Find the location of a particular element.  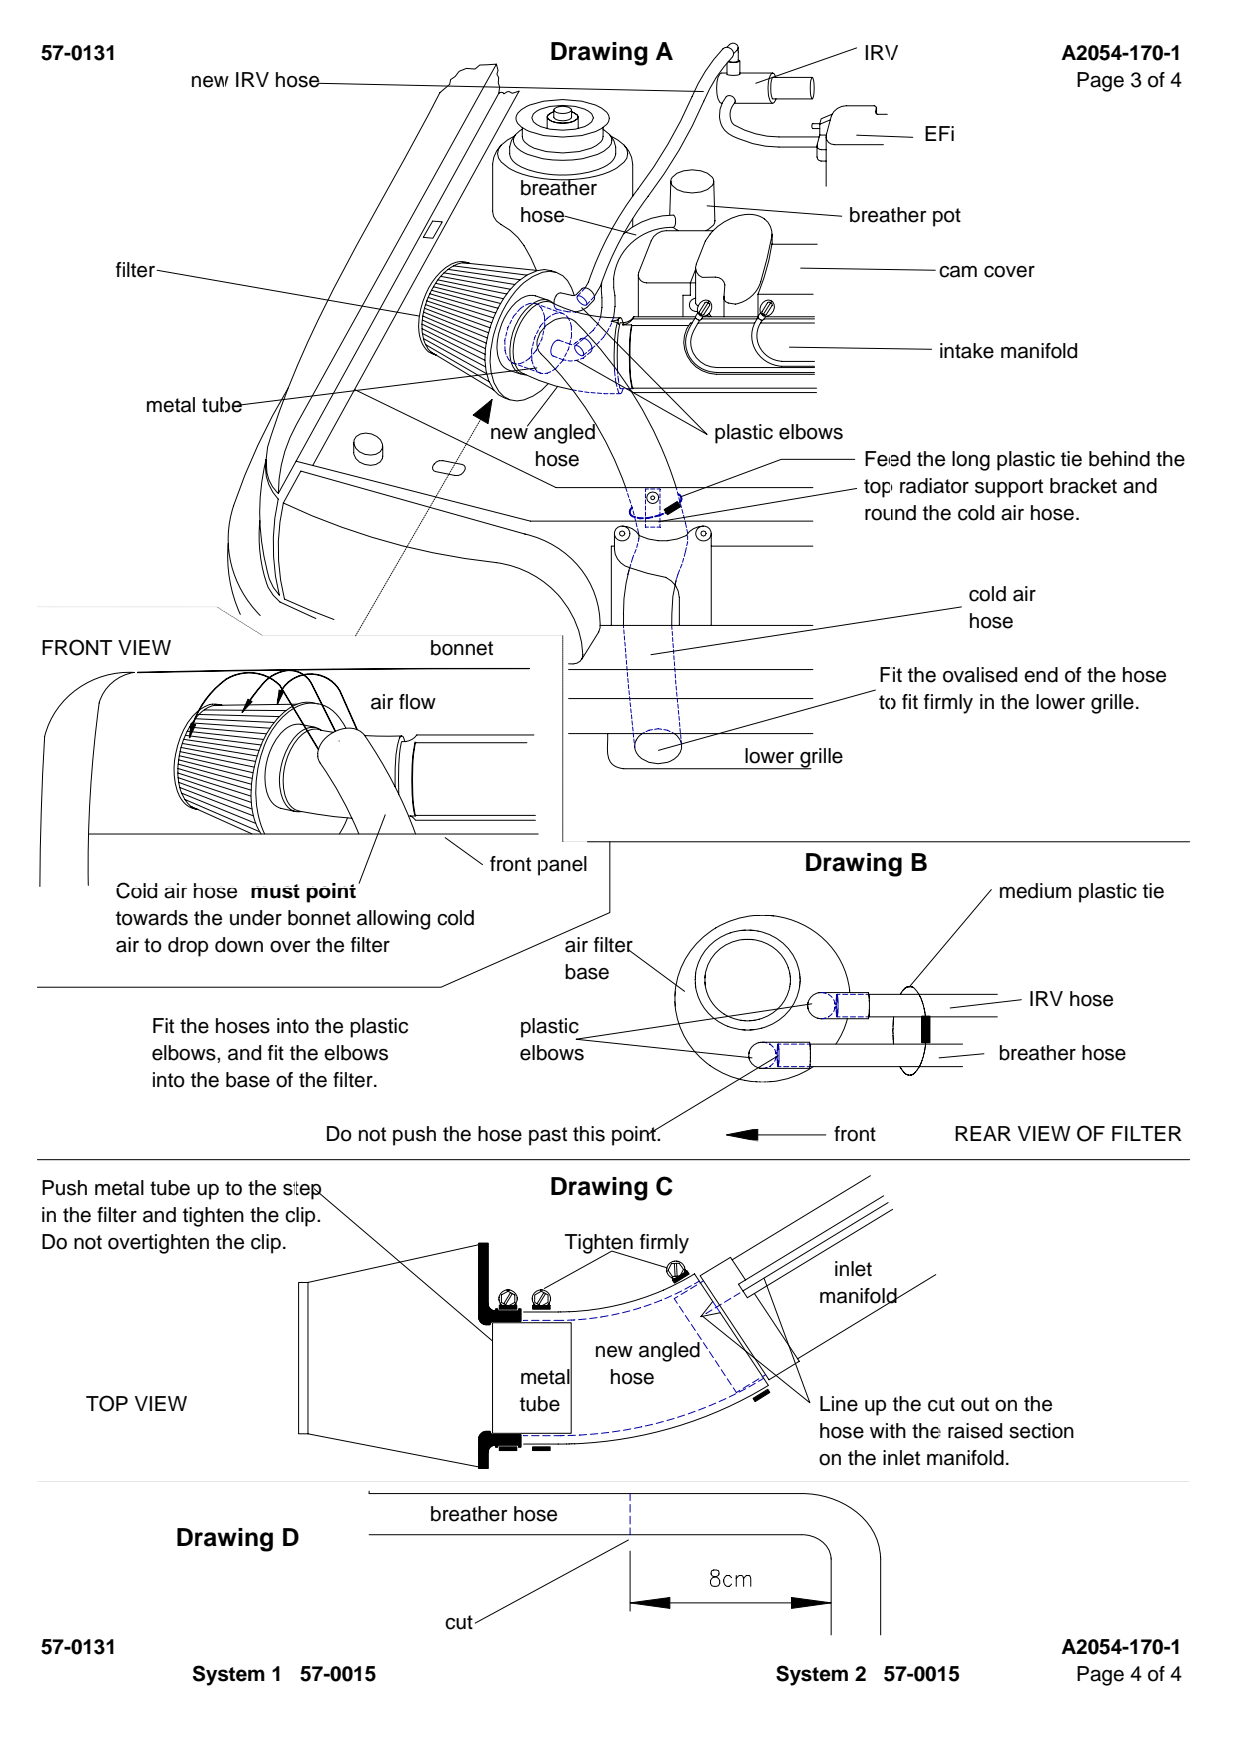

medium is located at coordinates (1035, 891).
